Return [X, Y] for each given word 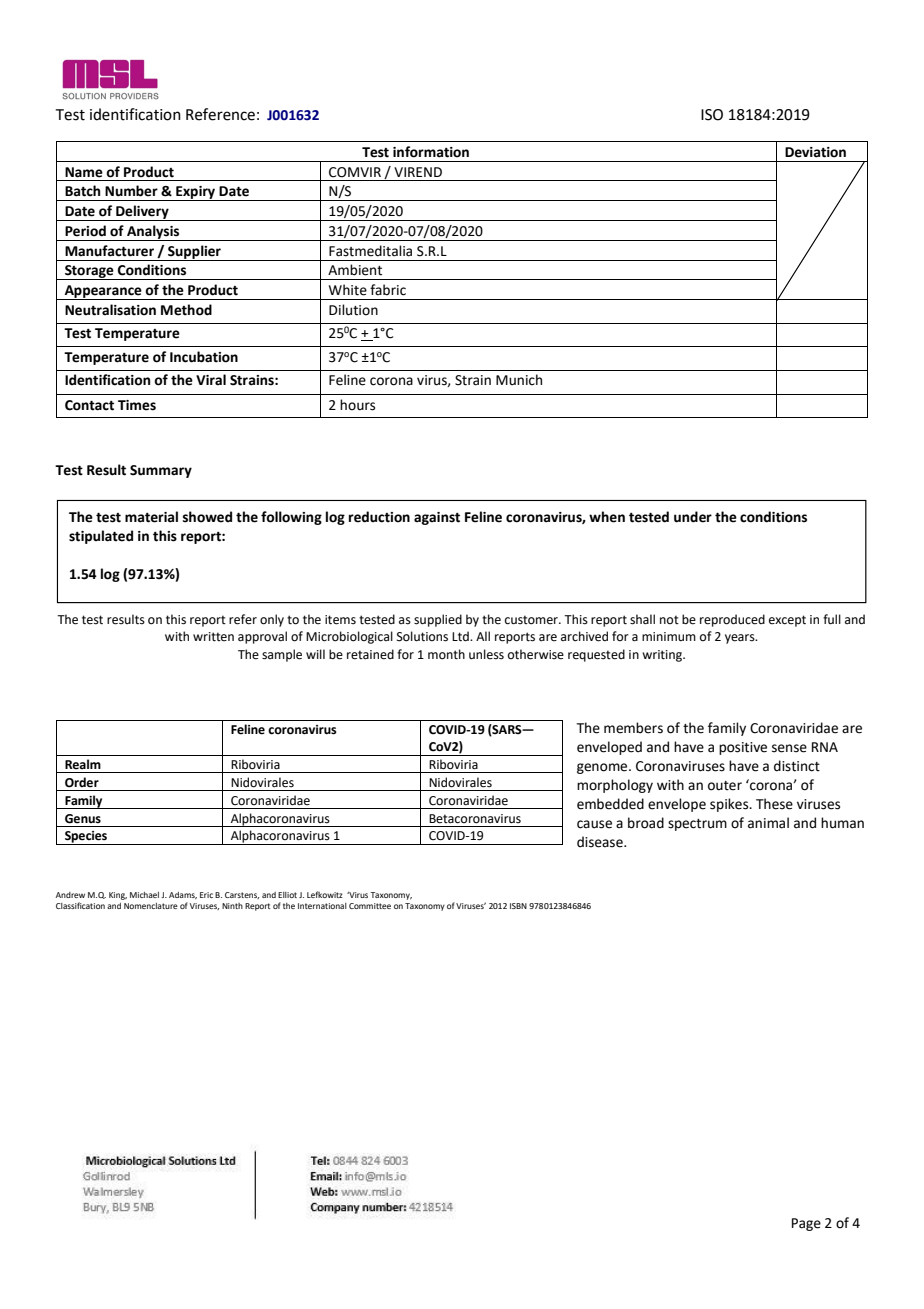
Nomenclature [151, 906]
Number [131, 191]
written [213, 637]
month [446, 654]
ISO [712, 115]
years [741, 639]
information [431, 152]
